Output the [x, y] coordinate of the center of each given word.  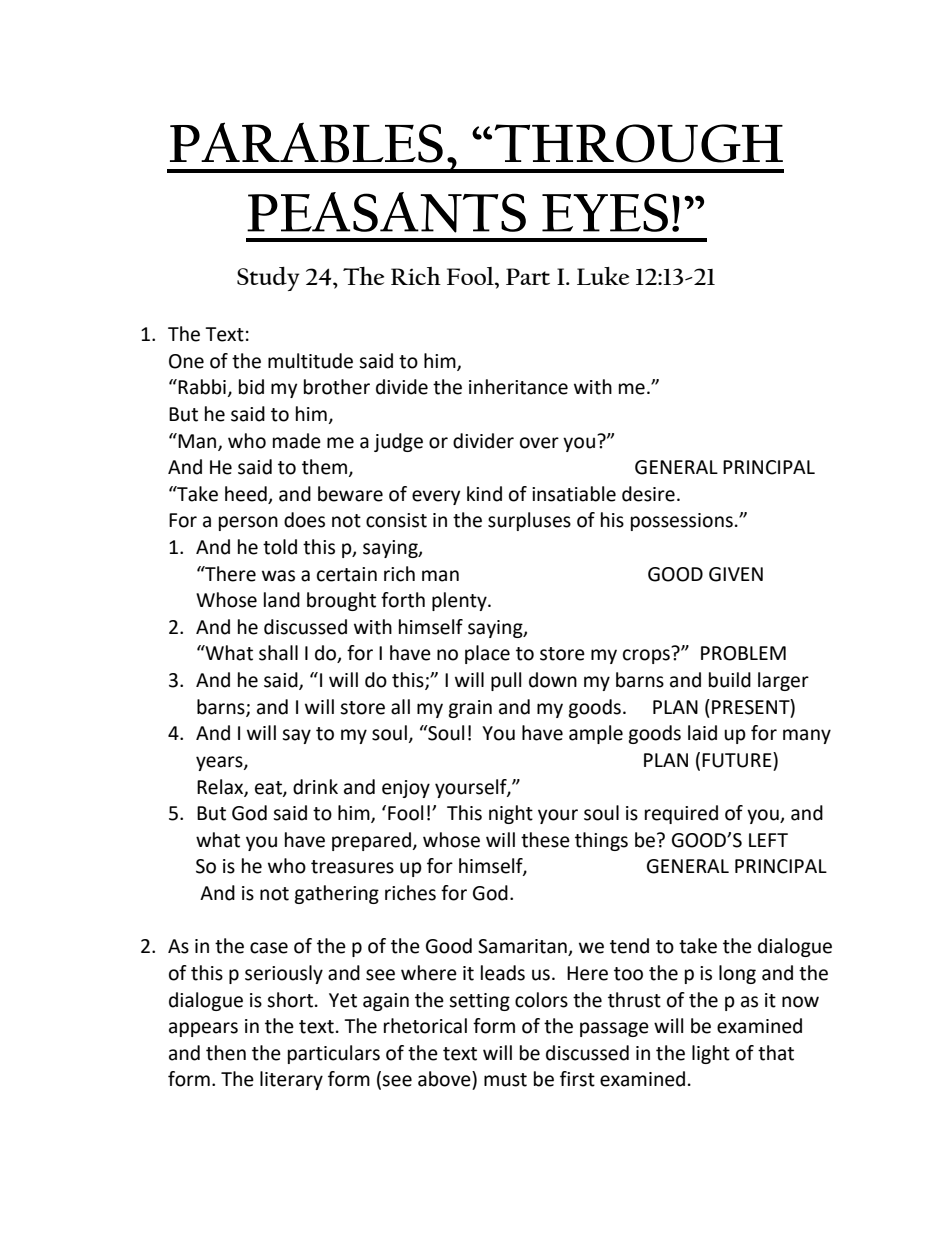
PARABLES [306, 142]
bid [251, 387]
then [226, 1053]
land [282, 600]
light [711, 1054]
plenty [460, 601]
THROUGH [638, 143]
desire [648, 494]
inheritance [518, 387]
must [505, 1080]
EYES [605, 212]
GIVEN [736, 574]
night [511, 814]
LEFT [768, 840]
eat [269, 788]
